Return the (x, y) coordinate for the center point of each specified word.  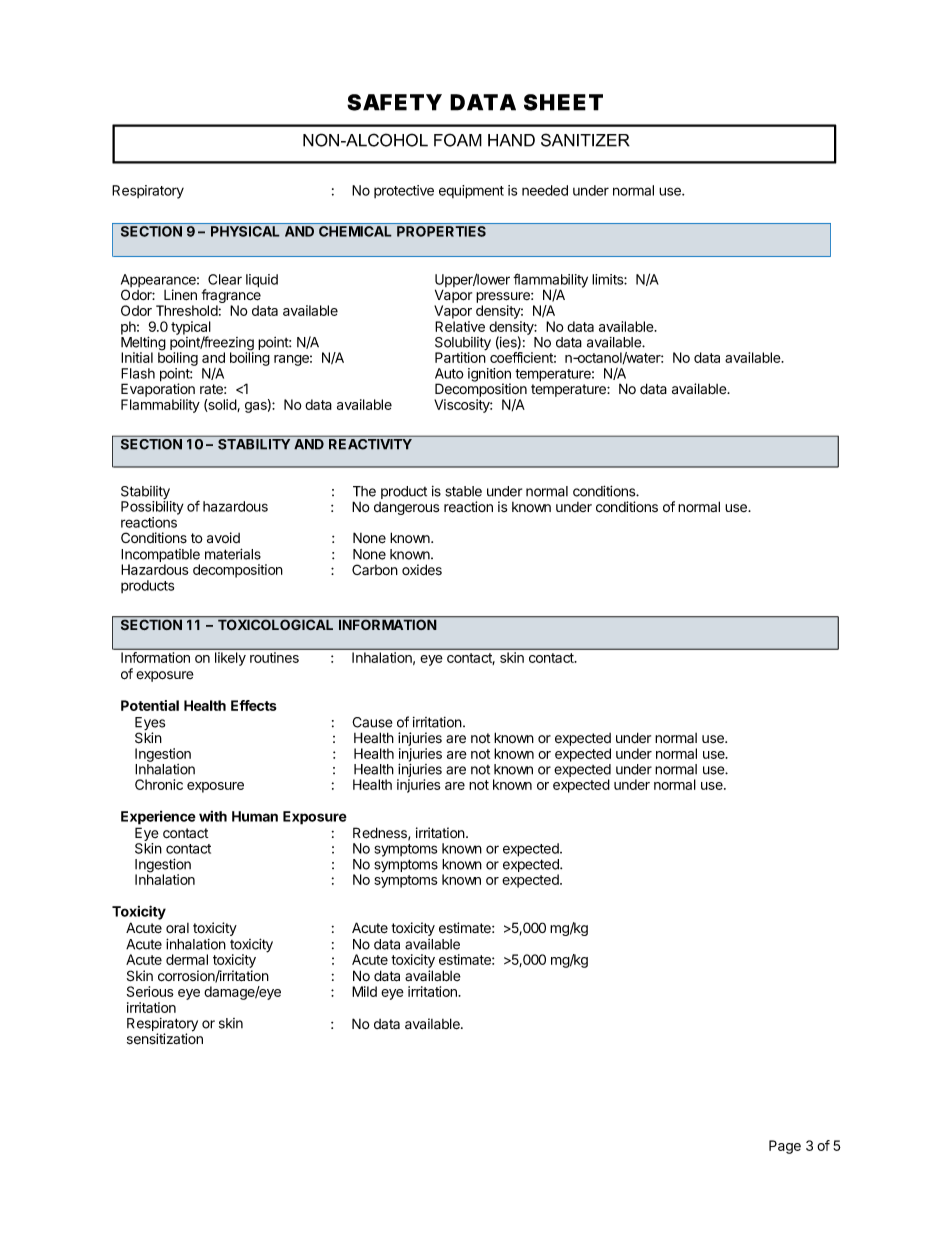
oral (177, 928)
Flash (138, 373)
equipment (471, 192)
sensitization (165, 1039)
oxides (422, 570)
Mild (364, 991)
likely (230, 659)
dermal (187, 959)
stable (463, 491)
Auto (449, 373)
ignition (489, 376)
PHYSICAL (245, 231)
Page (785, 1147)
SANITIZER (585, 140)
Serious (150, 991)
